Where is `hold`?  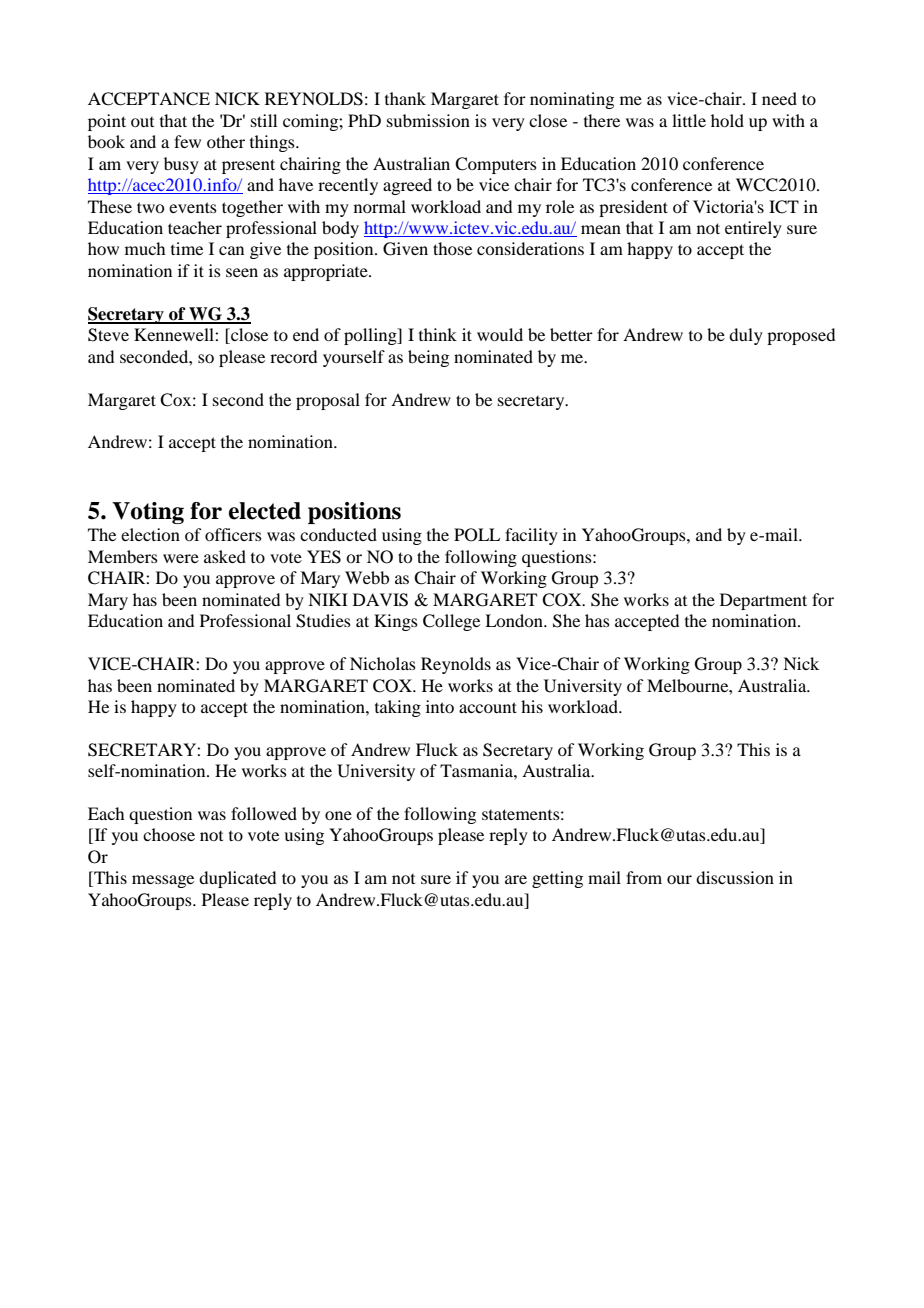 hold is located at coordinates (727, 120).
